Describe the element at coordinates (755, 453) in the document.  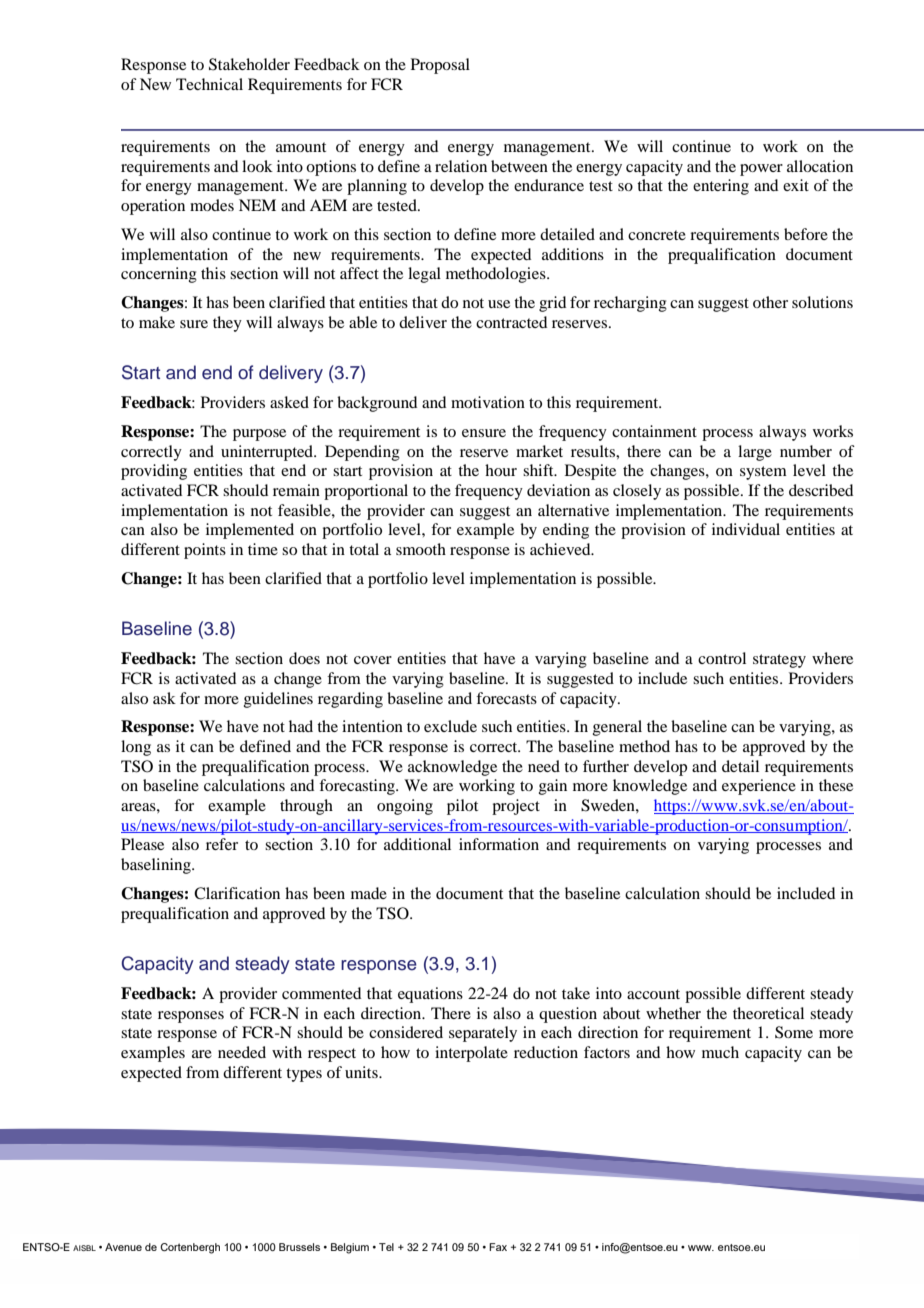
I see `large` at that location.
